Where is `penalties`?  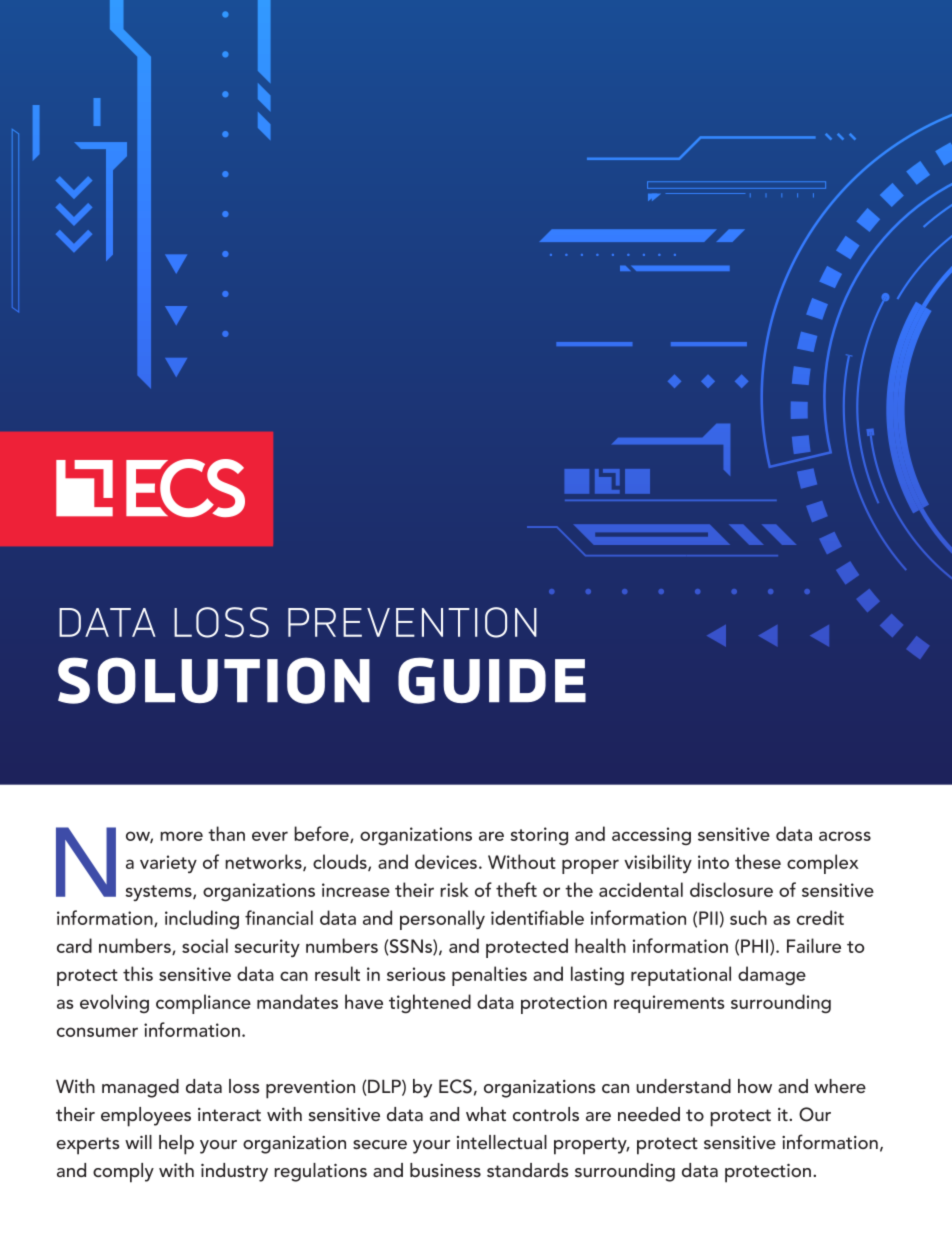
penalties is located at coordinates (489, 976).
